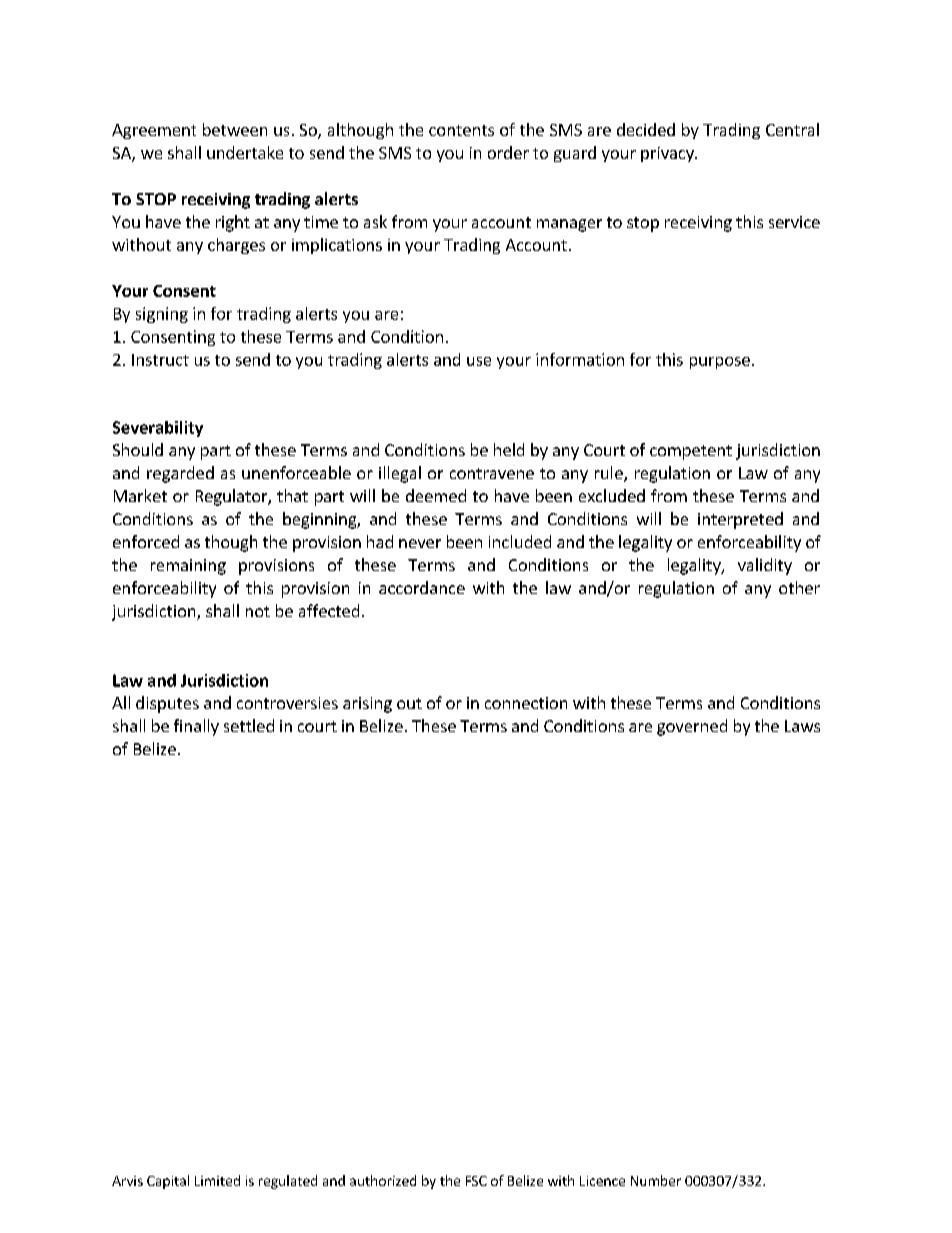 Image resolution: width=952 pixels, height=1233 pixels. Describe the element at coordinates (436, 495) in the document. I see `deemed` at that location.
